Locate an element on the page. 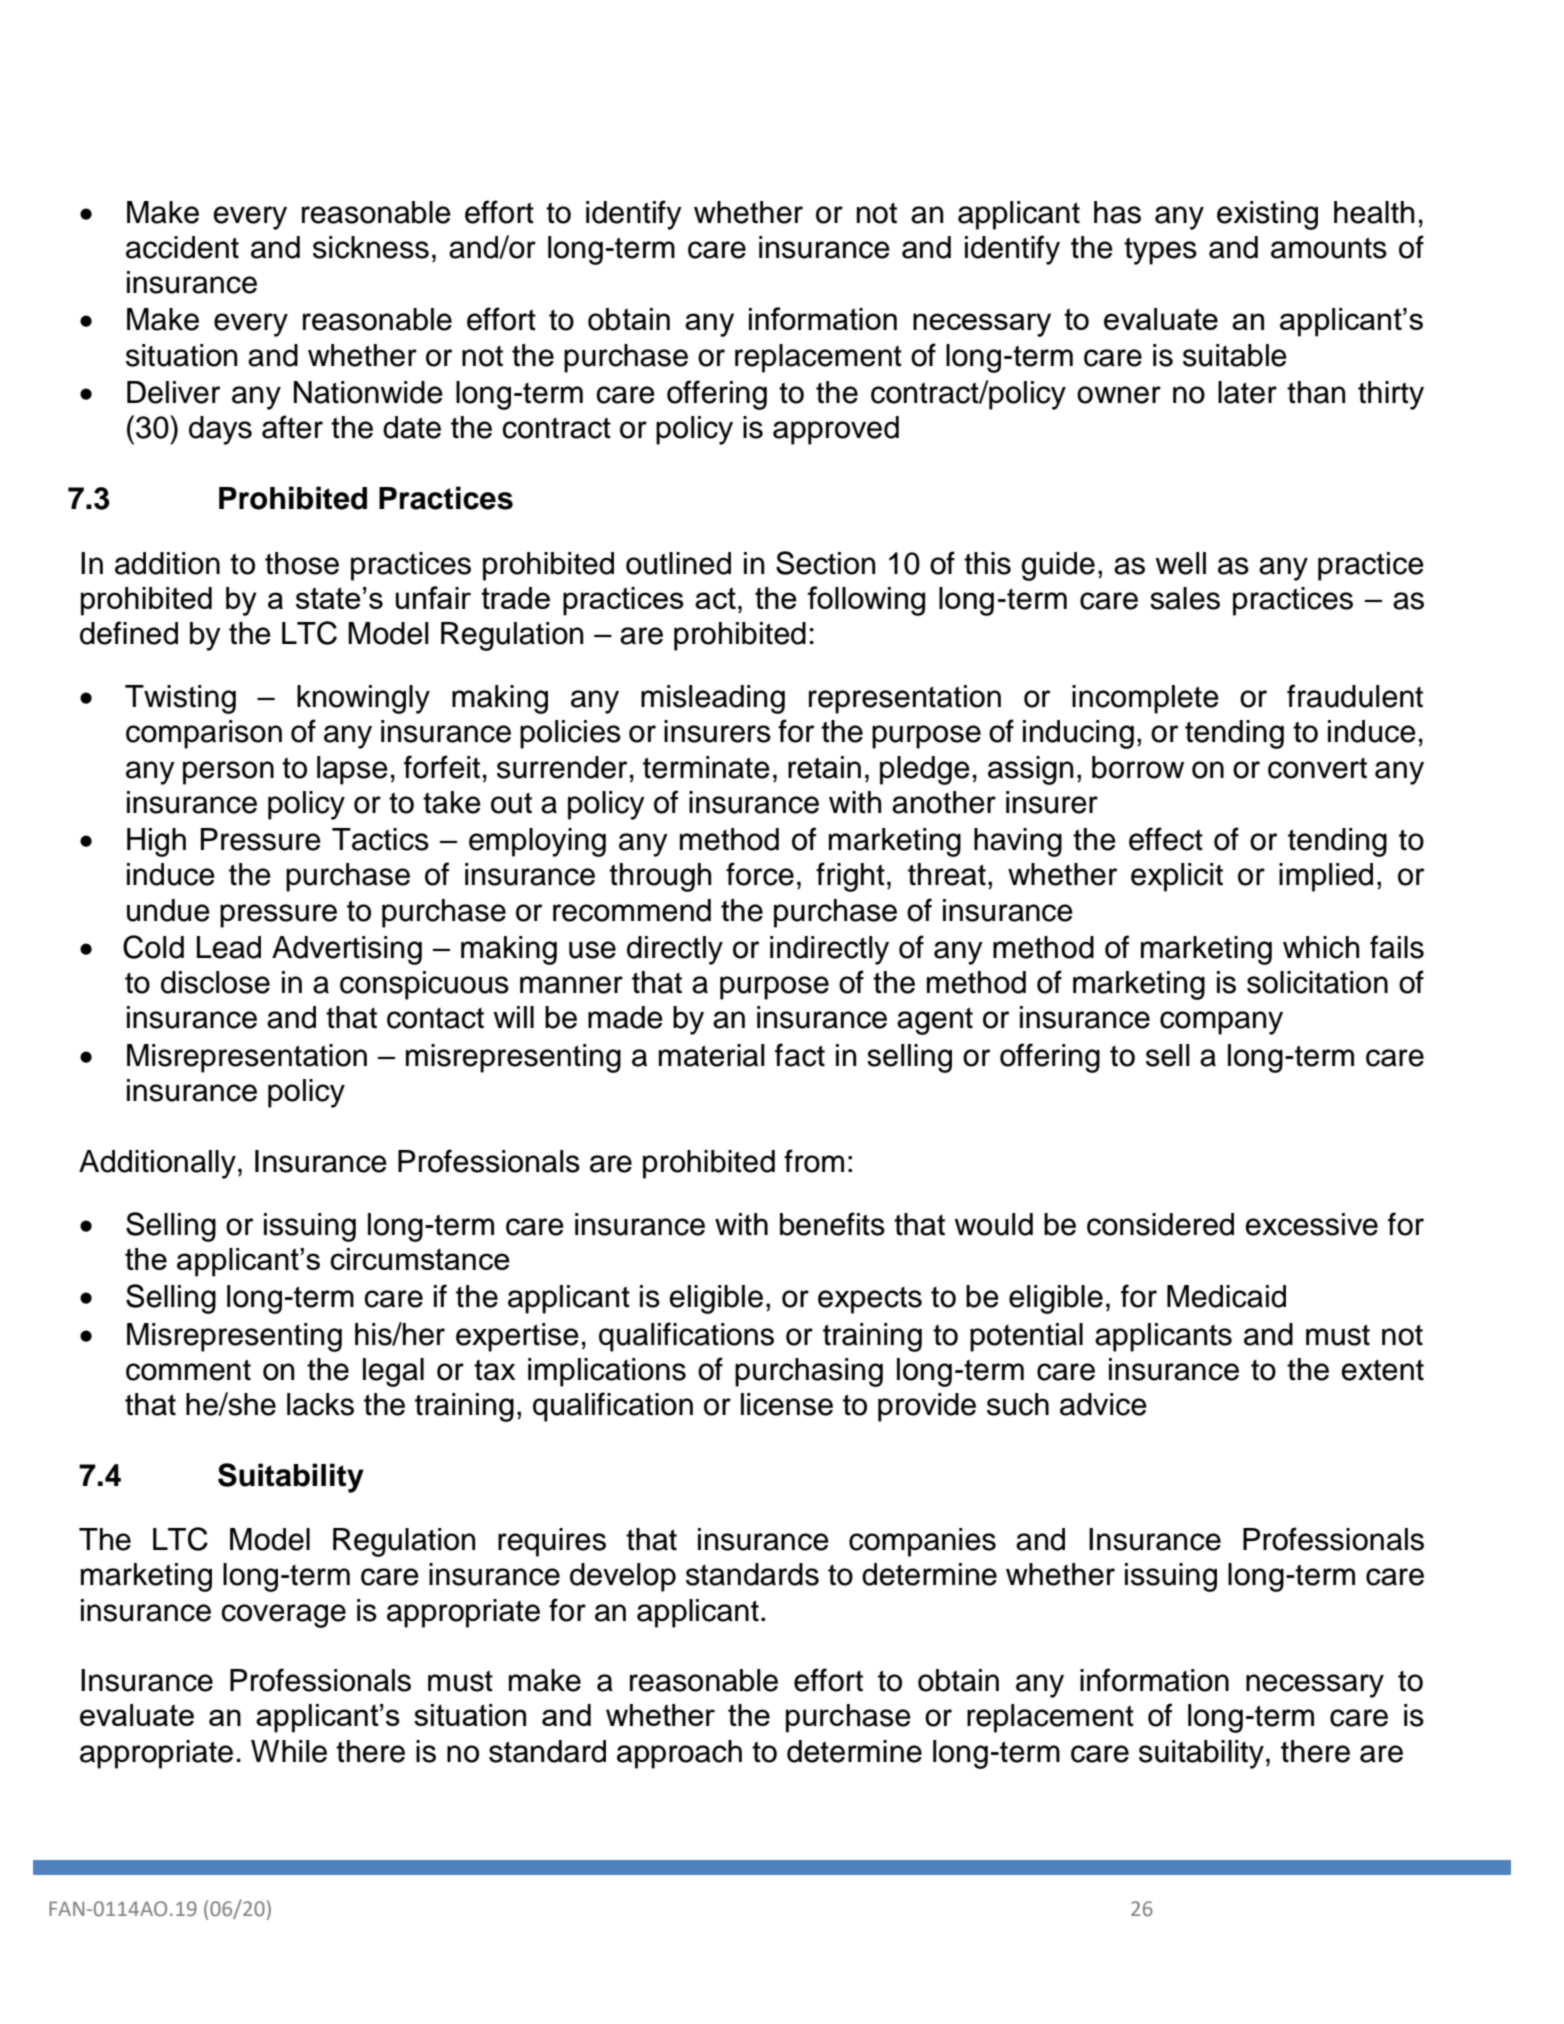  Section is located at coordinates (825, 563).
